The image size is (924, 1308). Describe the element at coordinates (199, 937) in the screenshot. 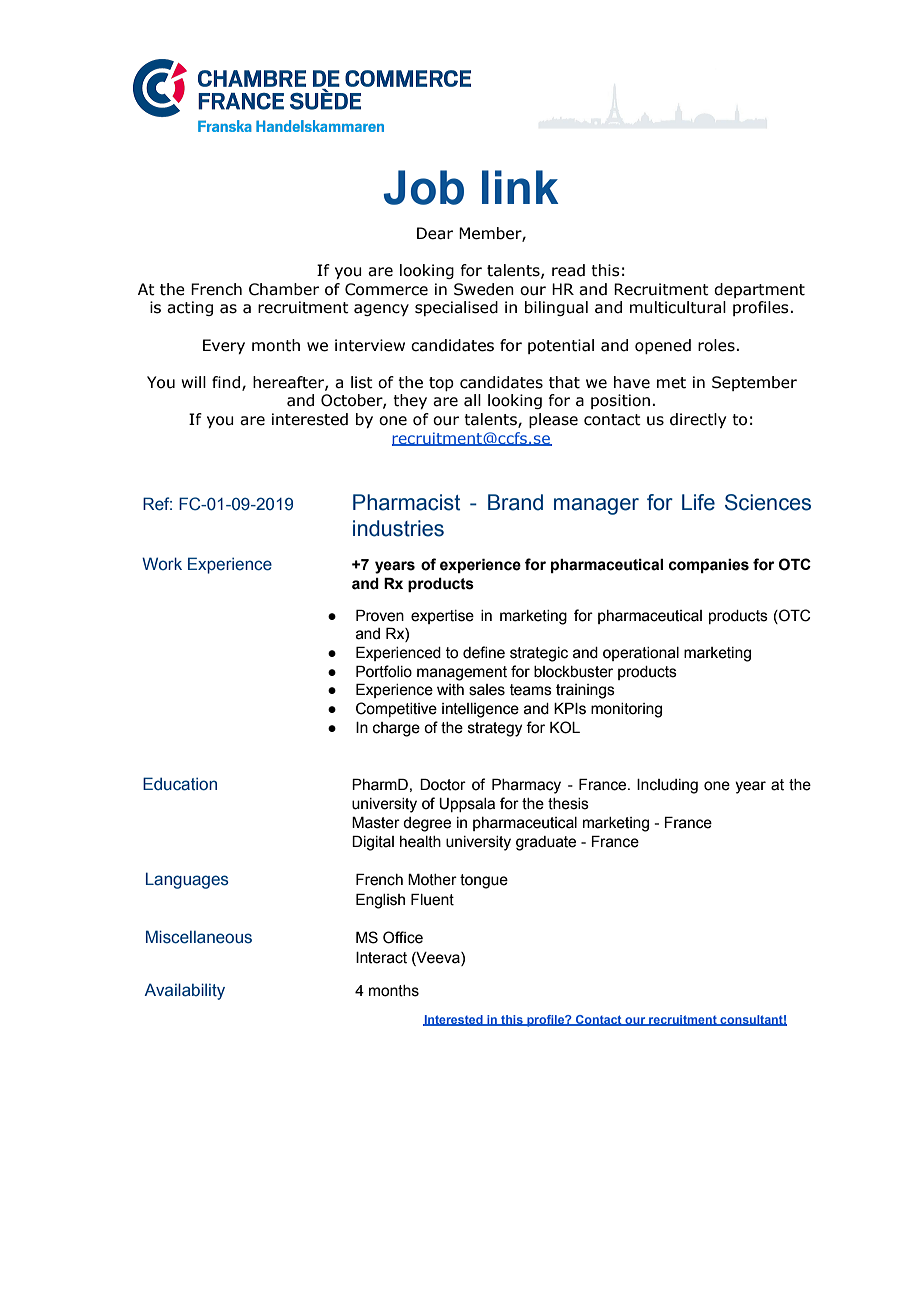

I see `Miscellaneous` at that location.
